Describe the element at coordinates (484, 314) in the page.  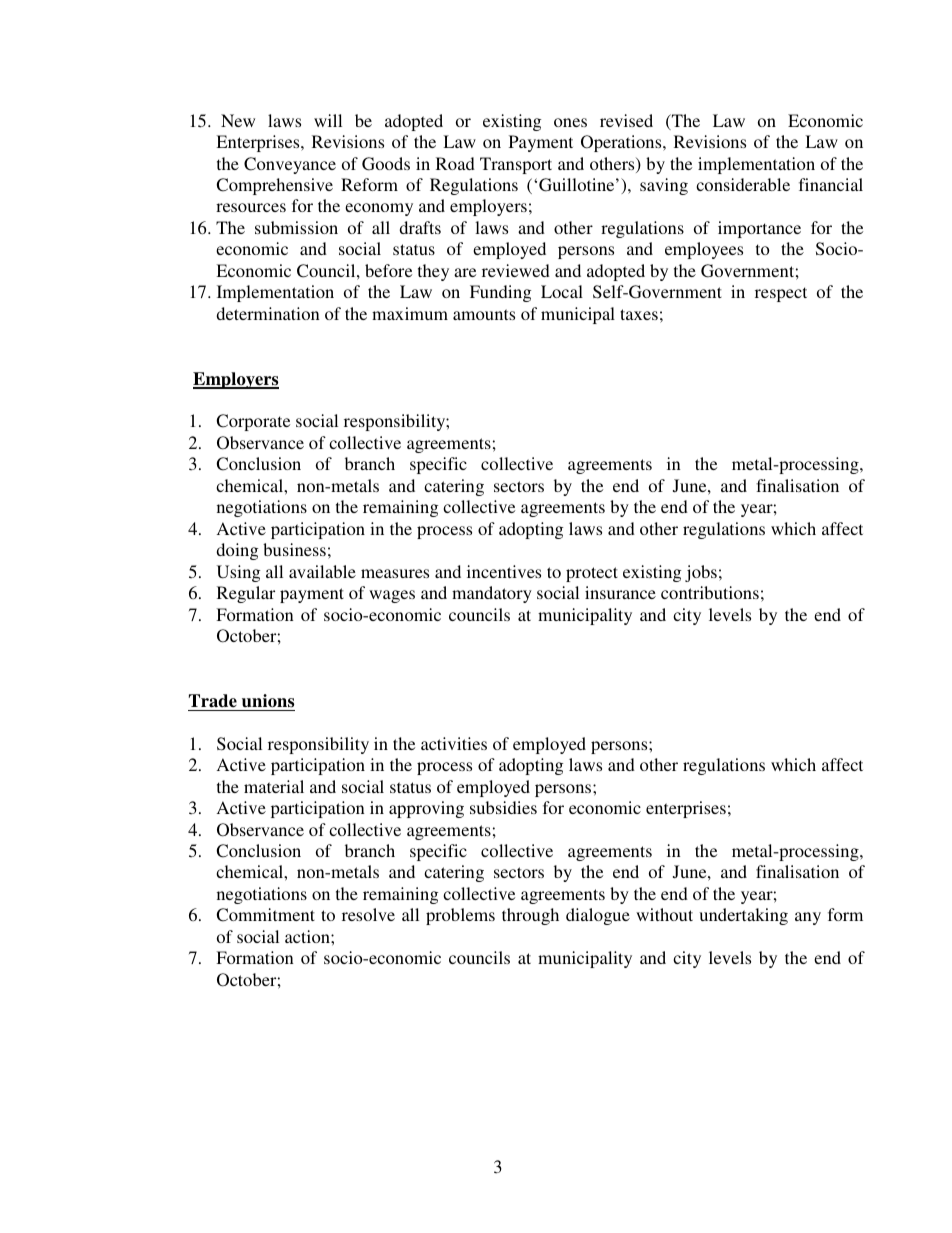
I see `amounts` at that location.
